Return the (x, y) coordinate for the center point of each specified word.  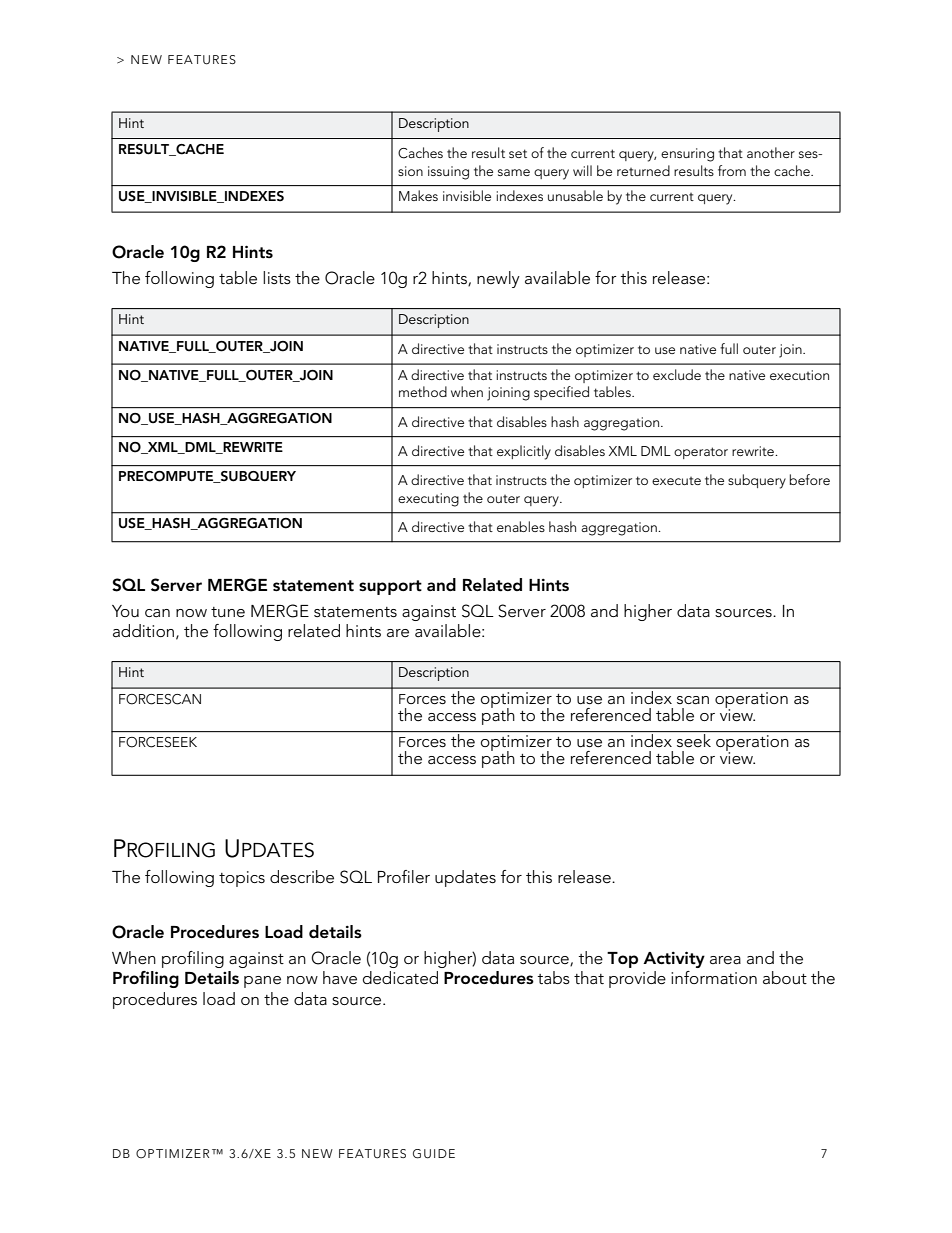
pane (262, 982)
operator (701, 453)
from (732, 170)
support (390, 587)
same (514, 172)
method (423, 391)
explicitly (524, 452)
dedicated (400, 977)
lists (277, 277)
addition (143, 630)
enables (521, 526)
